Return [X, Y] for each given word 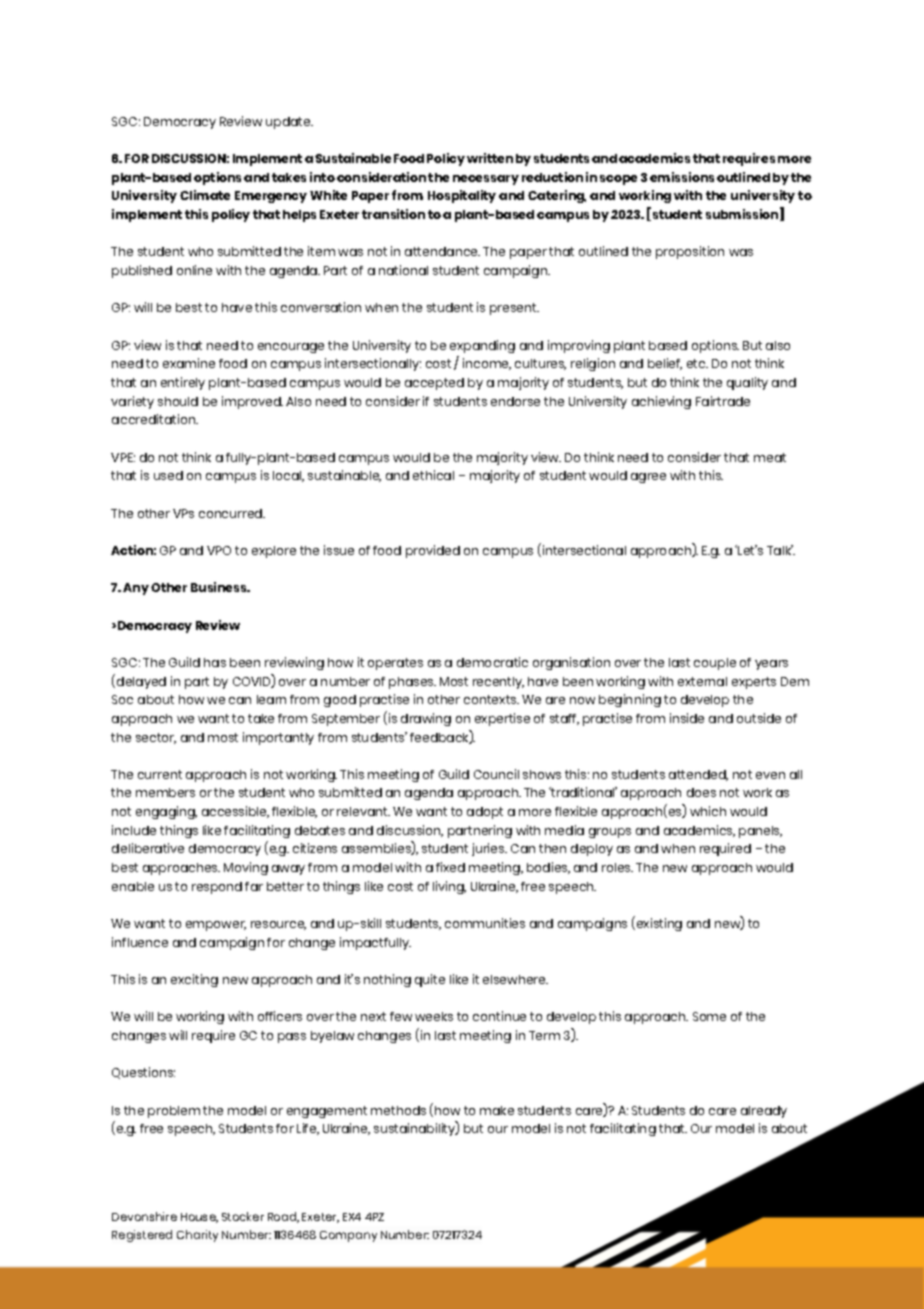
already [764, 1112]
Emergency [271, 197]
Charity [197, 1236]
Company [348, 1236]
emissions [682, 177]
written [490, 158]
